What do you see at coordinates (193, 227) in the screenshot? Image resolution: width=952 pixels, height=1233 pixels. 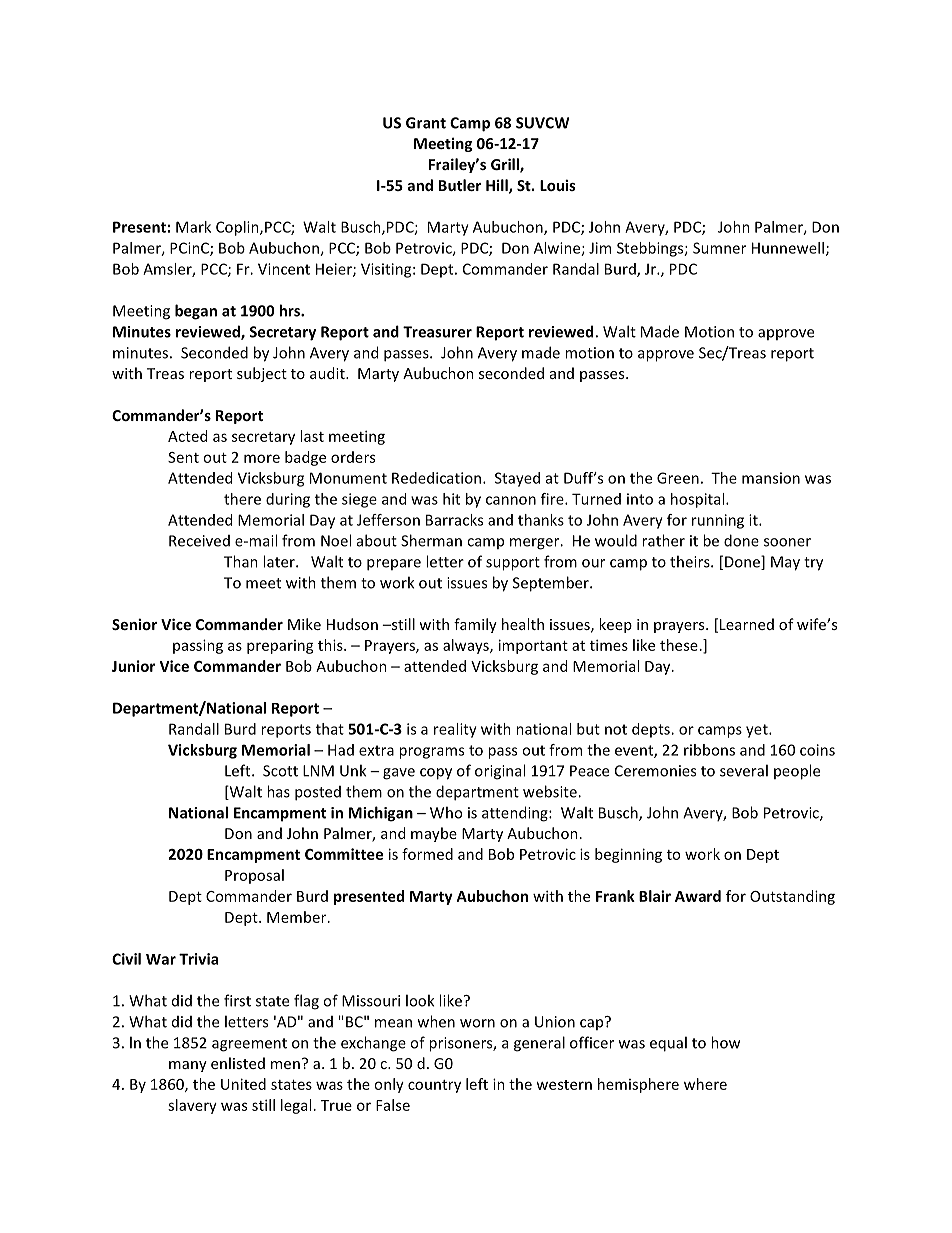 I see `Mark` at bounding box center [193, 227].
